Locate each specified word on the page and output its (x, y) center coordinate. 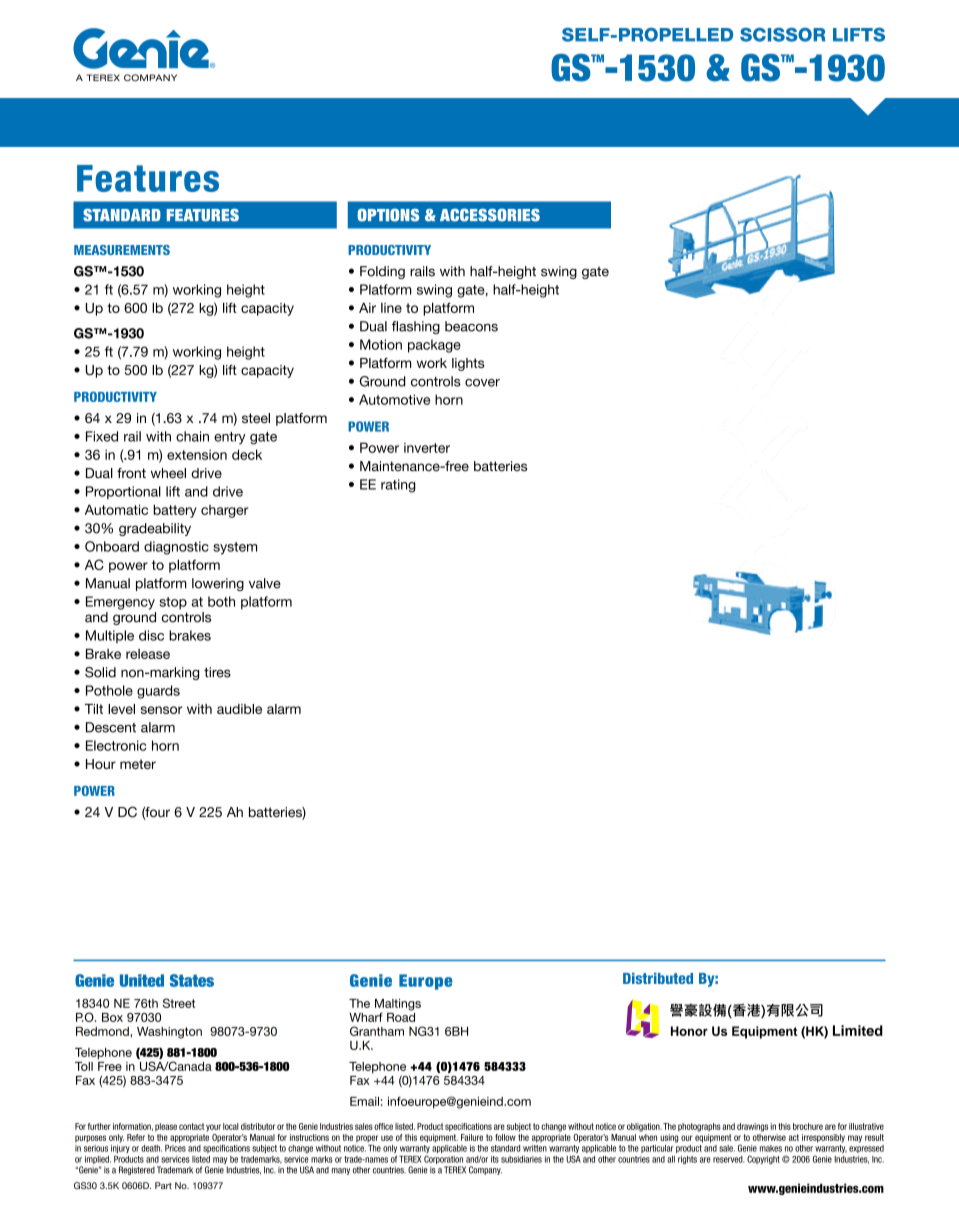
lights (468, 364)
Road (401, 1016)
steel (256, 418)
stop (173, 603)
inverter (427, 447)
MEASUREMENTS (122, 250)
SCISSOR (782, 35)
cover (482, 383)
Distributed (658, 978)
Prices (175, 1147)
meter (138, 764)
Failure (472, 1137)
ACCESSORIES (490, 215)
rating (398, 486)
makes (771, 1148)
